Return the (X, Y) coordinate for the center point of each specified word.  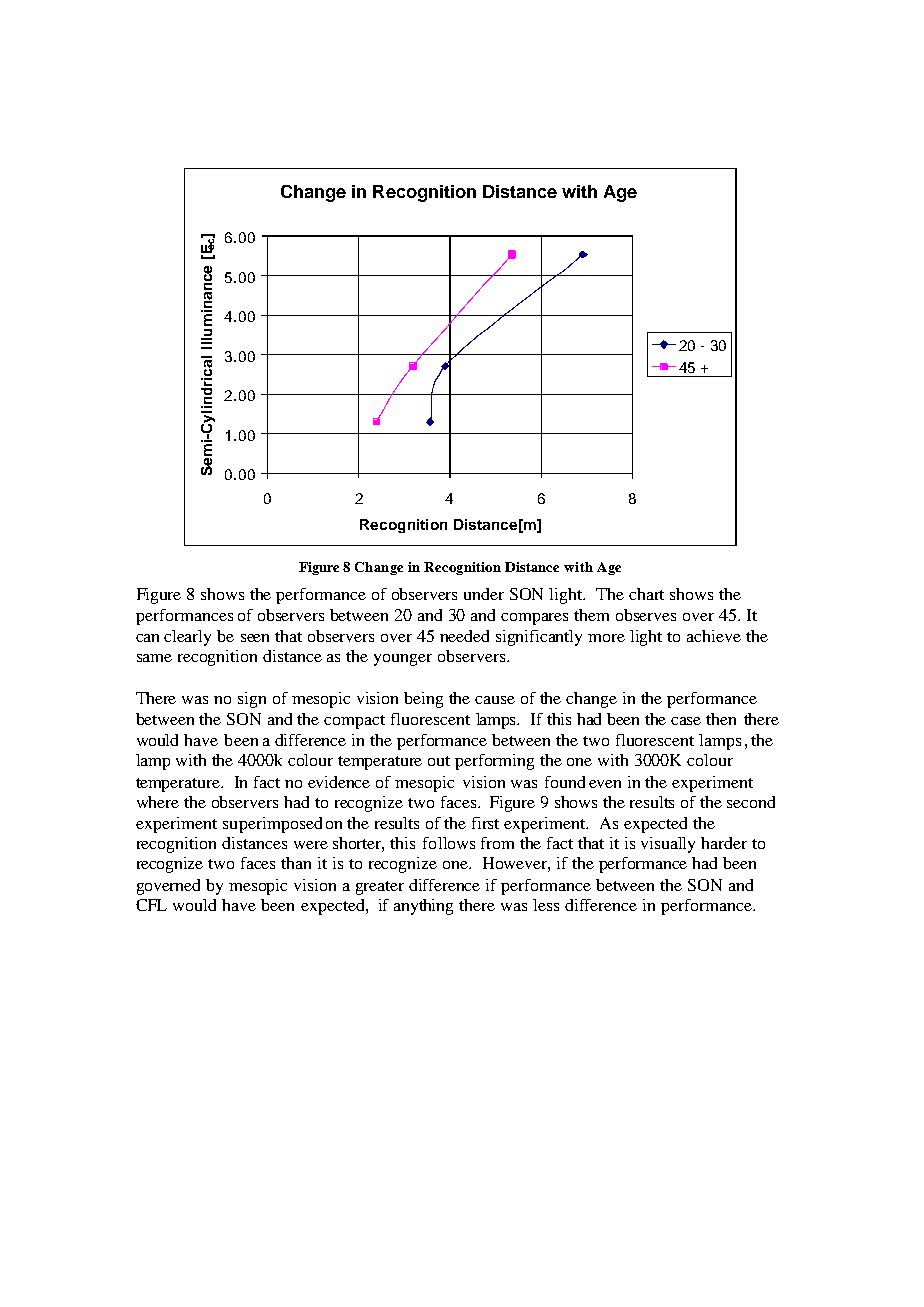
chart (646, 594)
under (484, 594)
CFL (151, 905)
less (546, 905)
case (686, 721)
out (439, 761)
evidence (339, 782)
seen (255, 638)
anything (423, 907)
